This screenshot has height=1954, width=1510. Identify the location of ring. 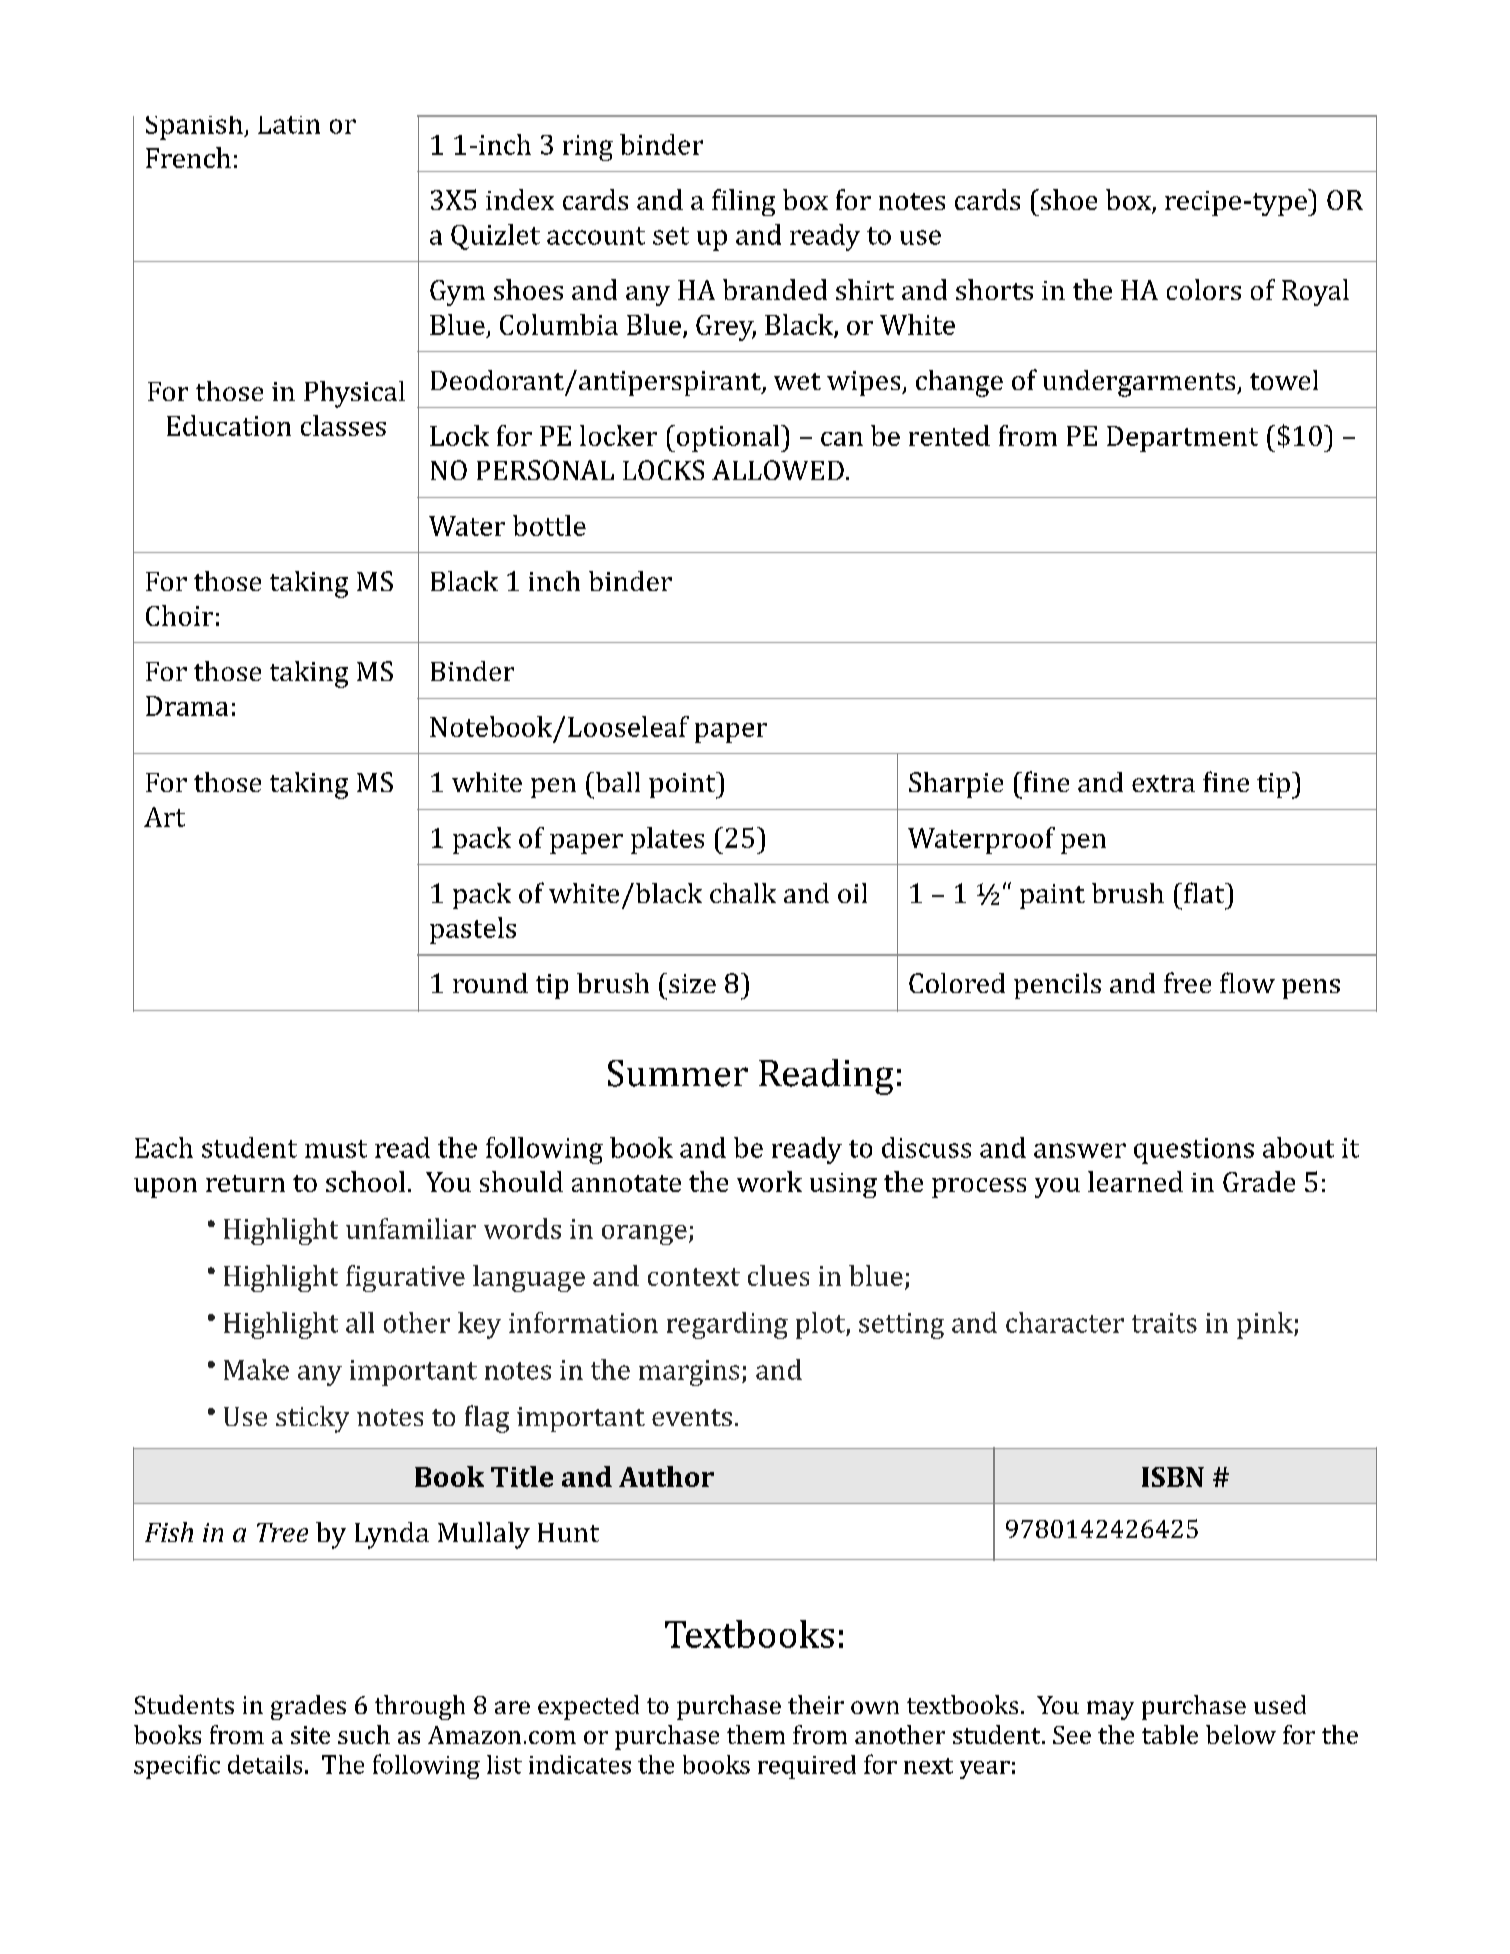
(588, 148).
